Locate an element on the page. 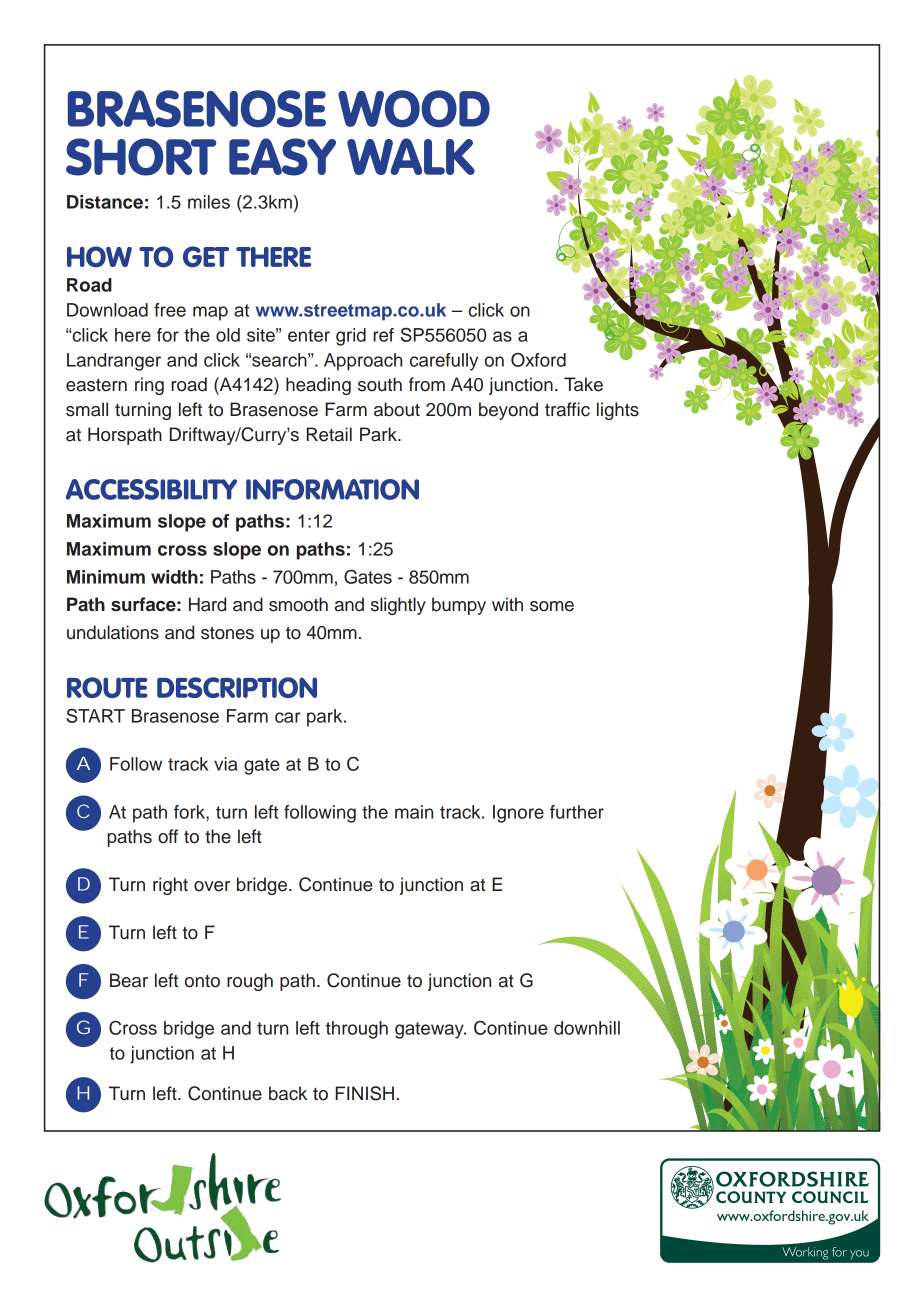  INFORMATION is located at coordinates (332, 489).
